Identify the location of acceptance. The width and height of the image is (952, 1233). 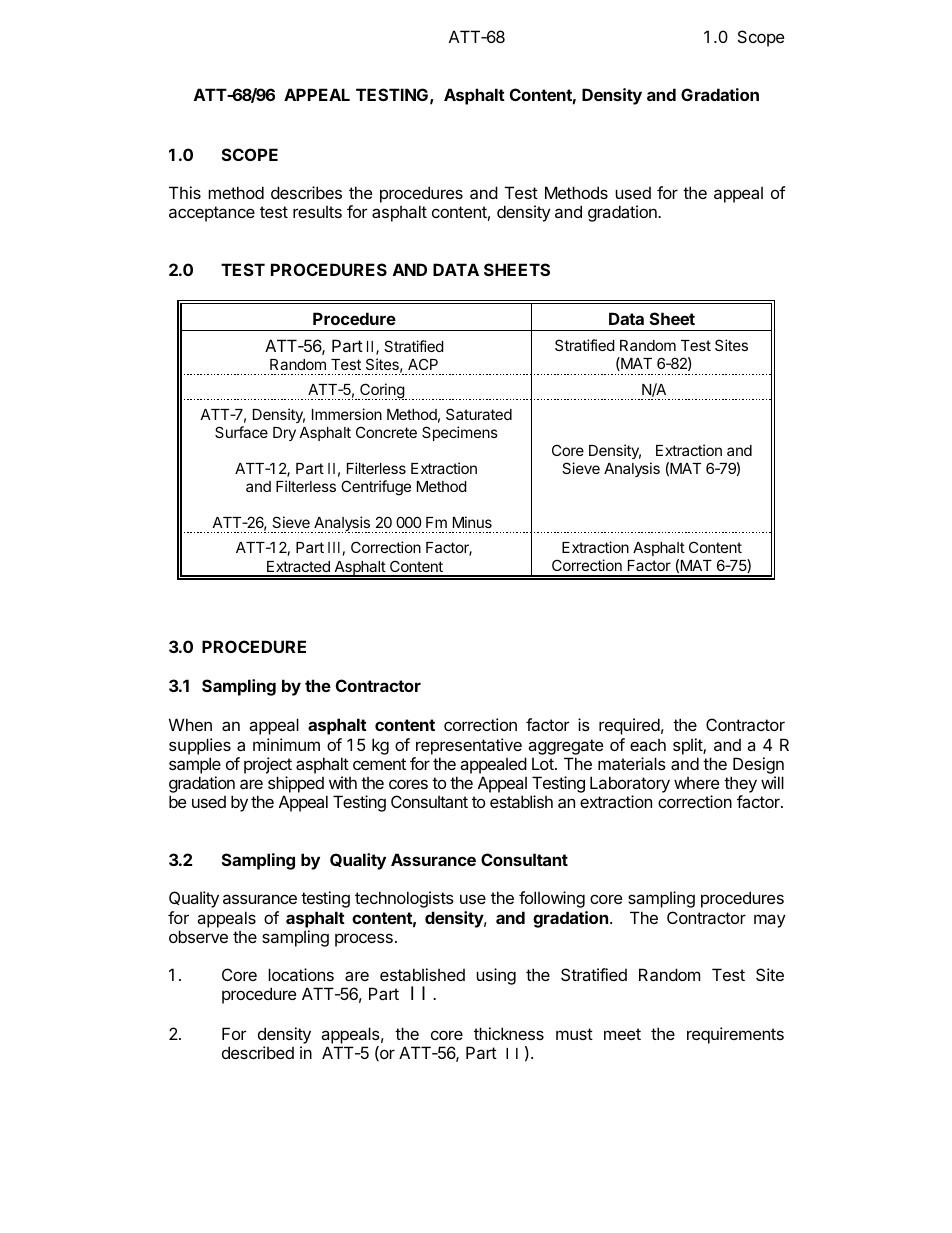
(212, 214).
